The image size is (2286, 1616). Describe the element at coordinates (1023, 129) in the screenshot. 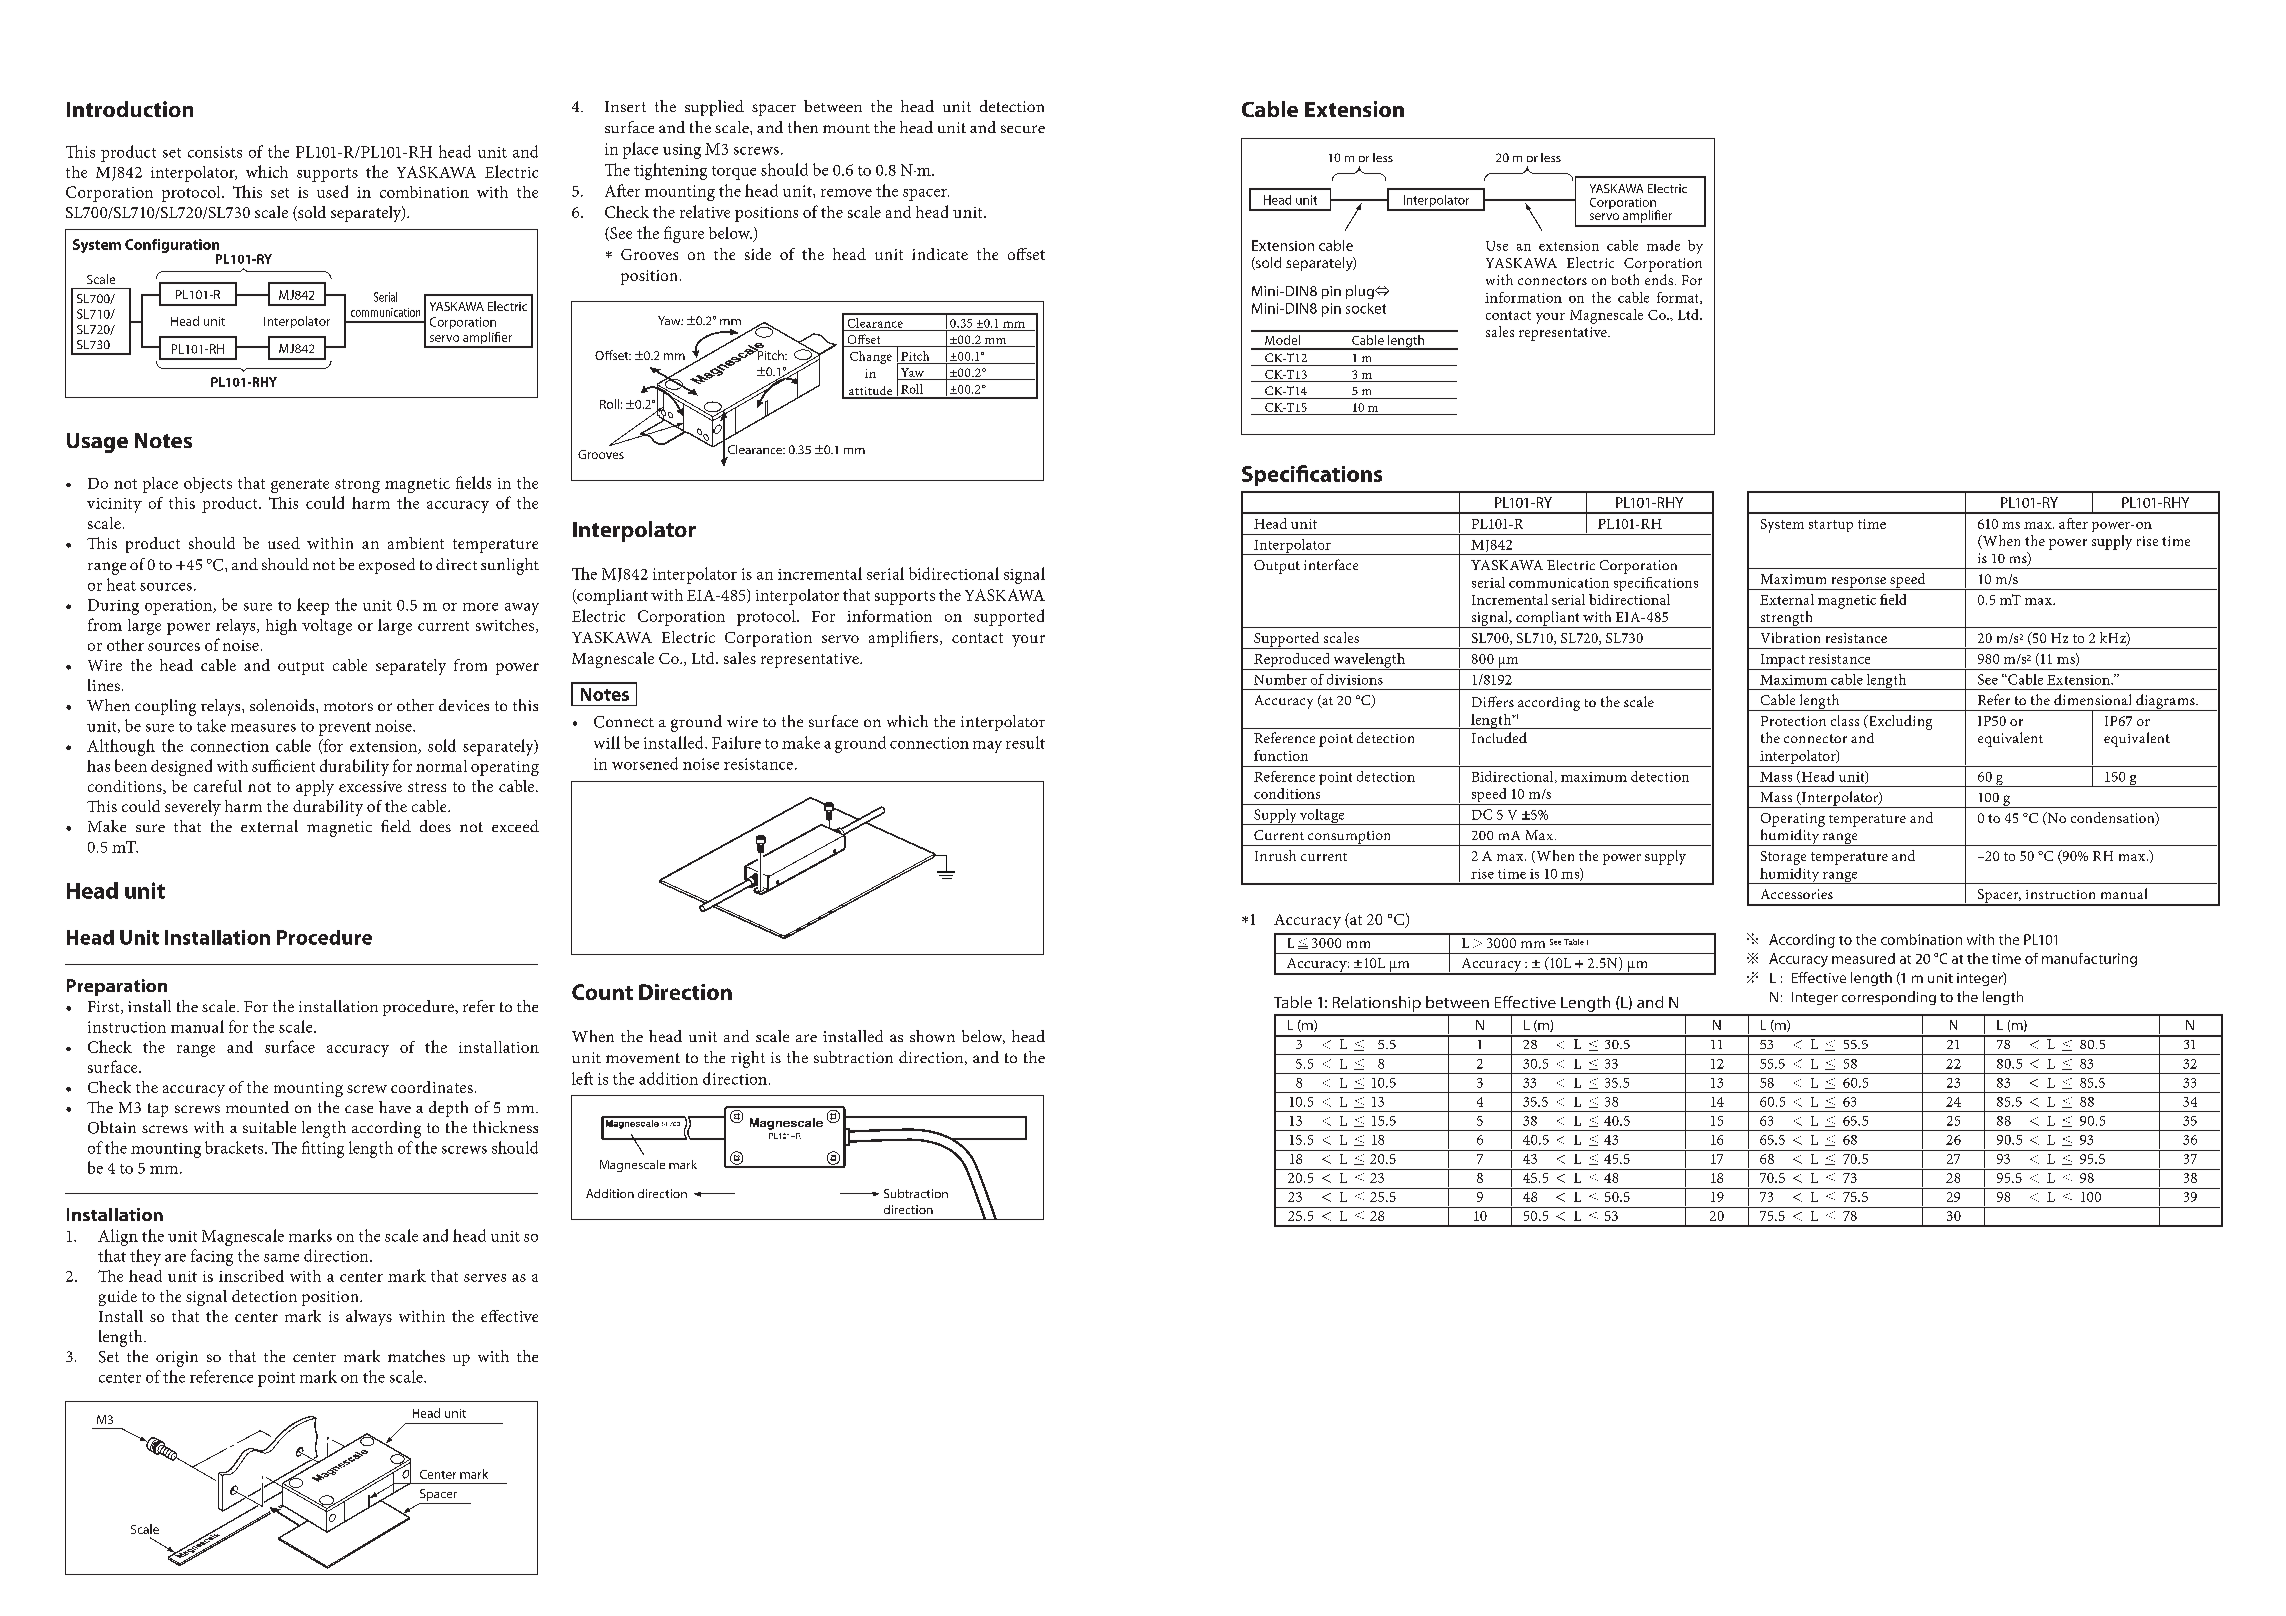

I see `secure` at that location.
